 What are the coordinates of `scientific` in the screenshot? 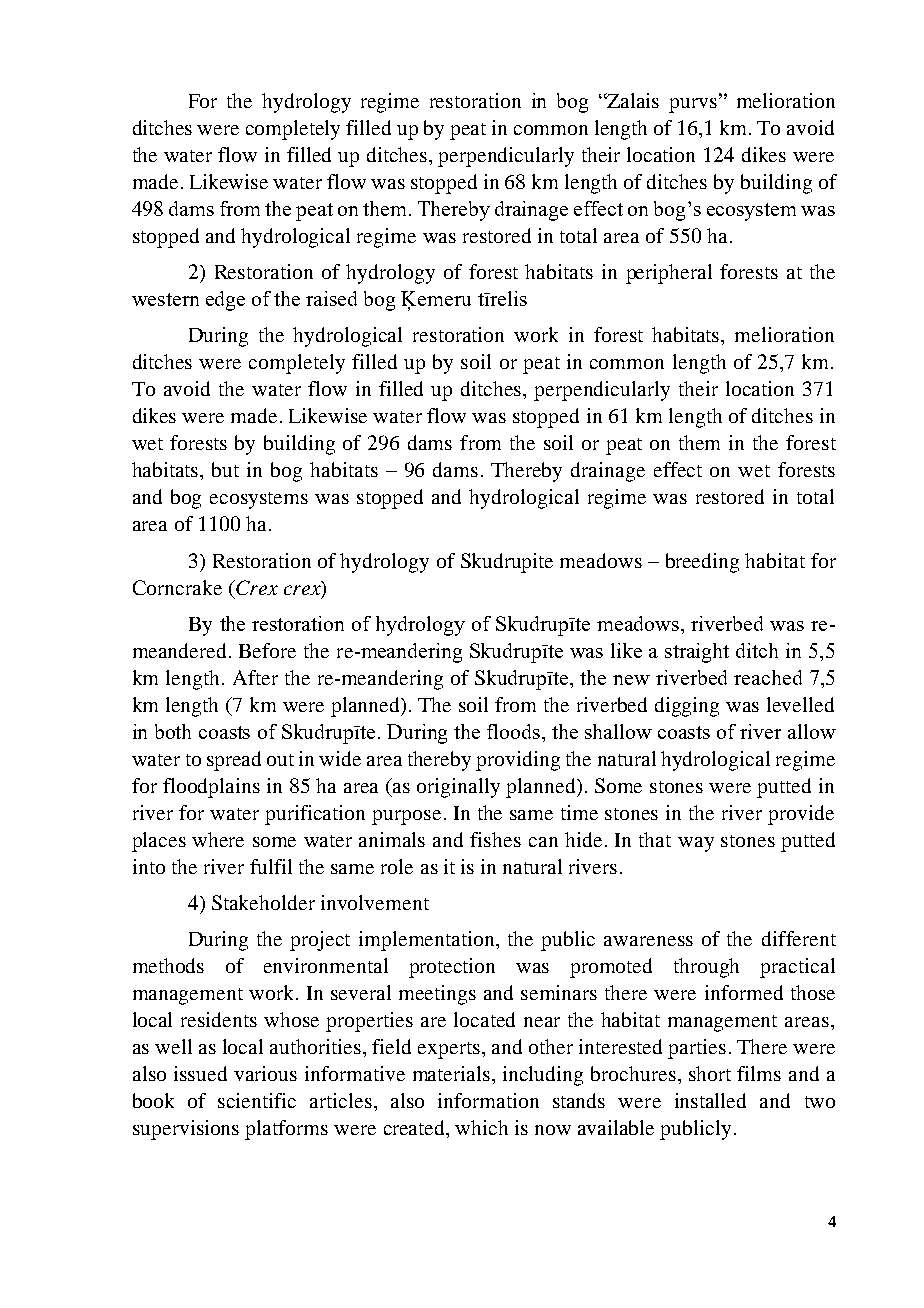 It's located at (257, 1100).
